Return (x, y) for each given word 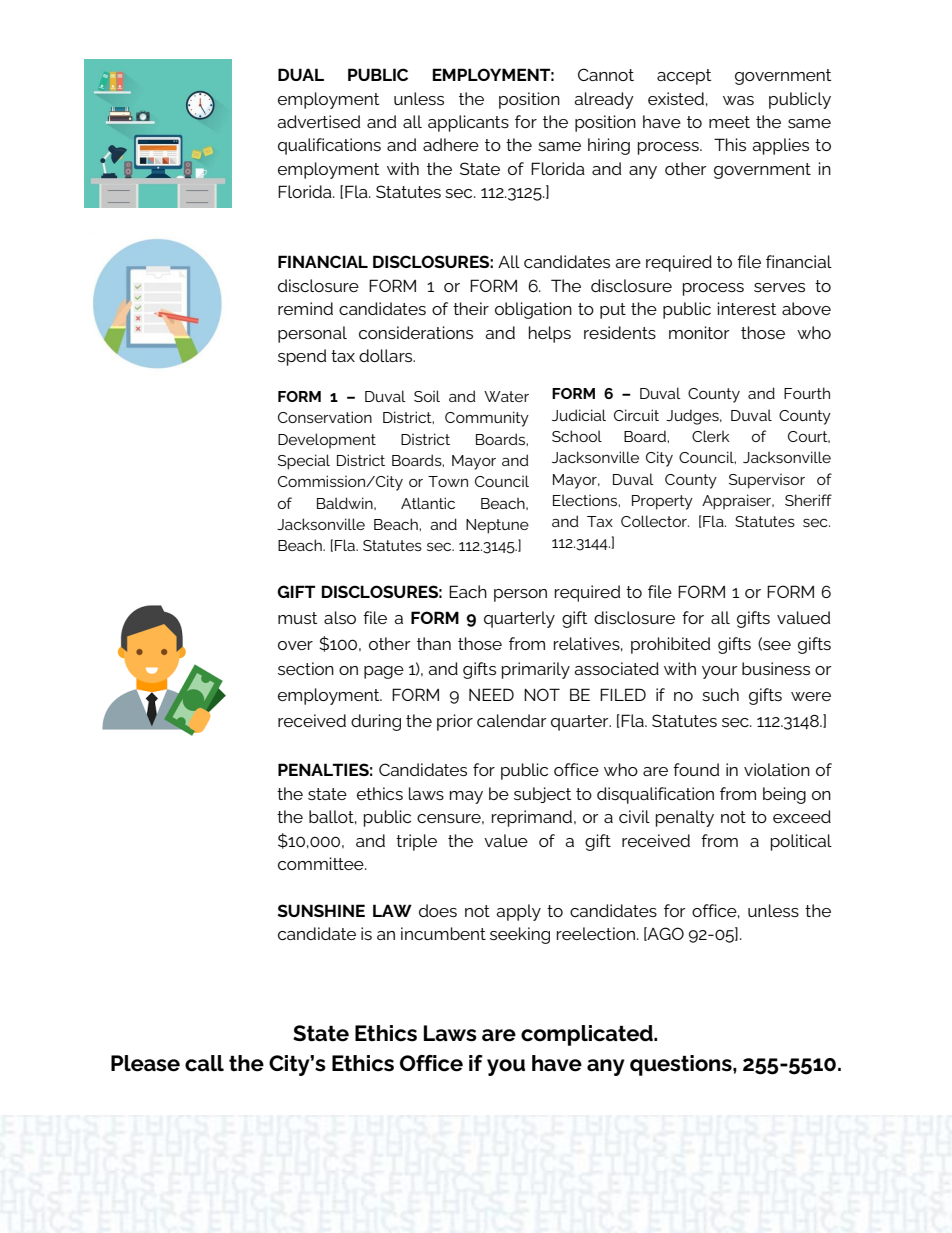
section (306, 668)
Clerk (711, 436)
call (204, 1063)
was (738, 100)
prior (455, 722)
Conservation (325, 417)
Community (487, 419)
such (720, 694)
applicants (468, 123)
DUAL (301, 74)
